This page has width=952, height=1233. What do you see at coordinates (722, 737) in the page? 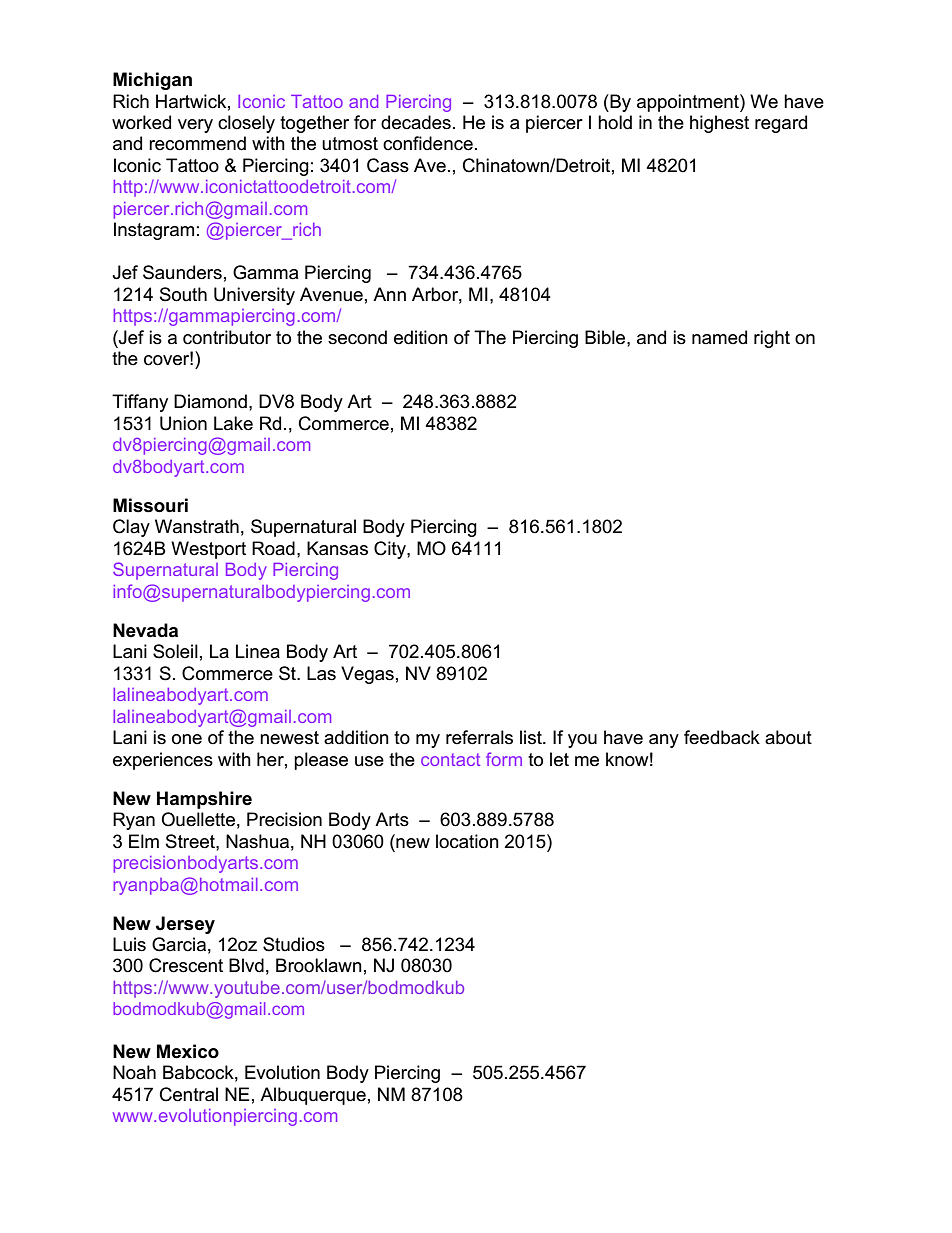
I see `feedback` at bounding box center [722, 737].
